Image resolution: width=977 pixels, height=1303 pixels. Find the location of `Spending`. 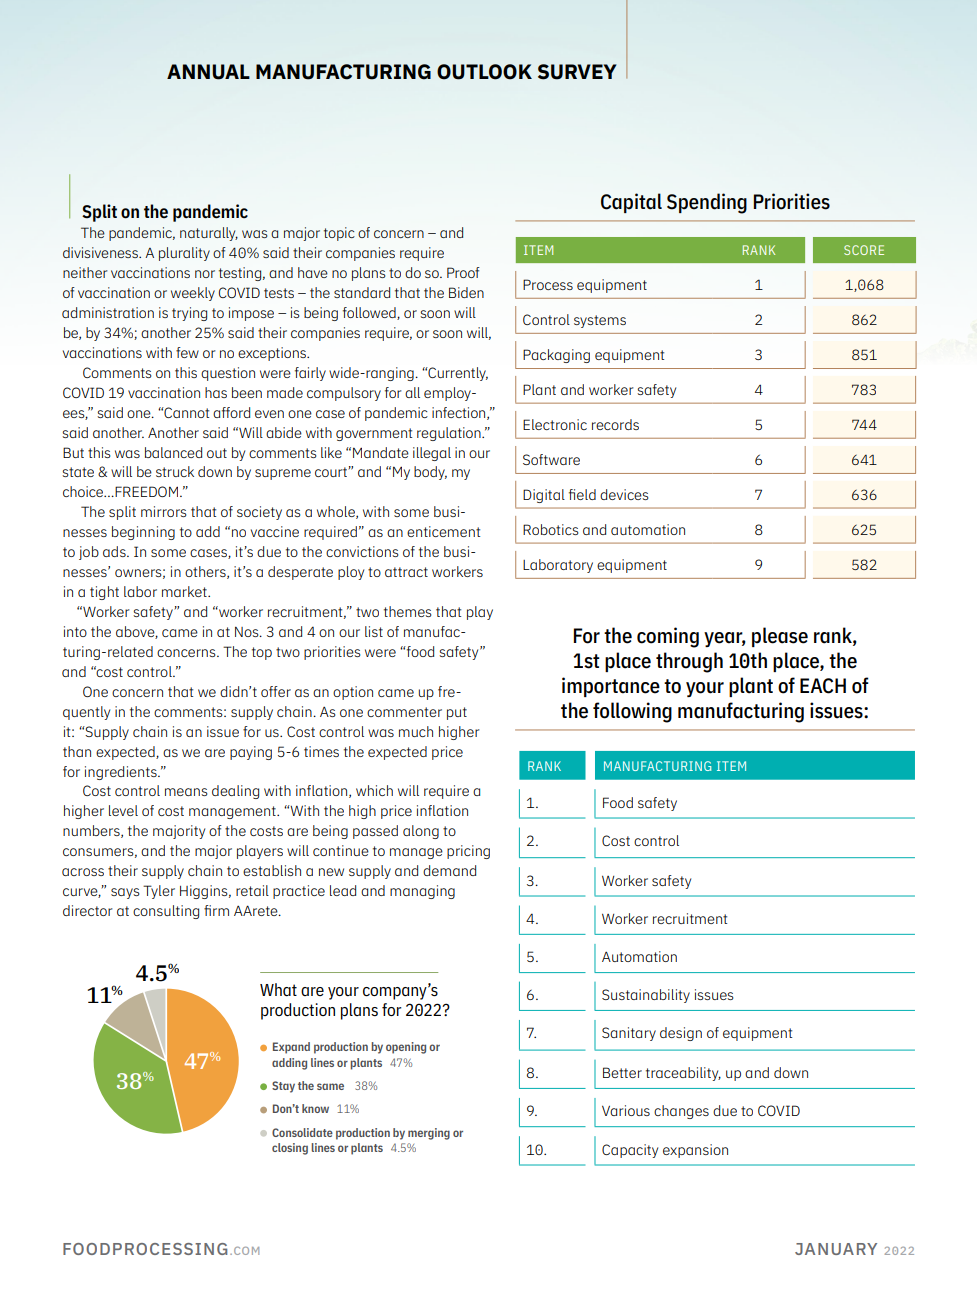

Spending is located at coordinates (707, 203).
